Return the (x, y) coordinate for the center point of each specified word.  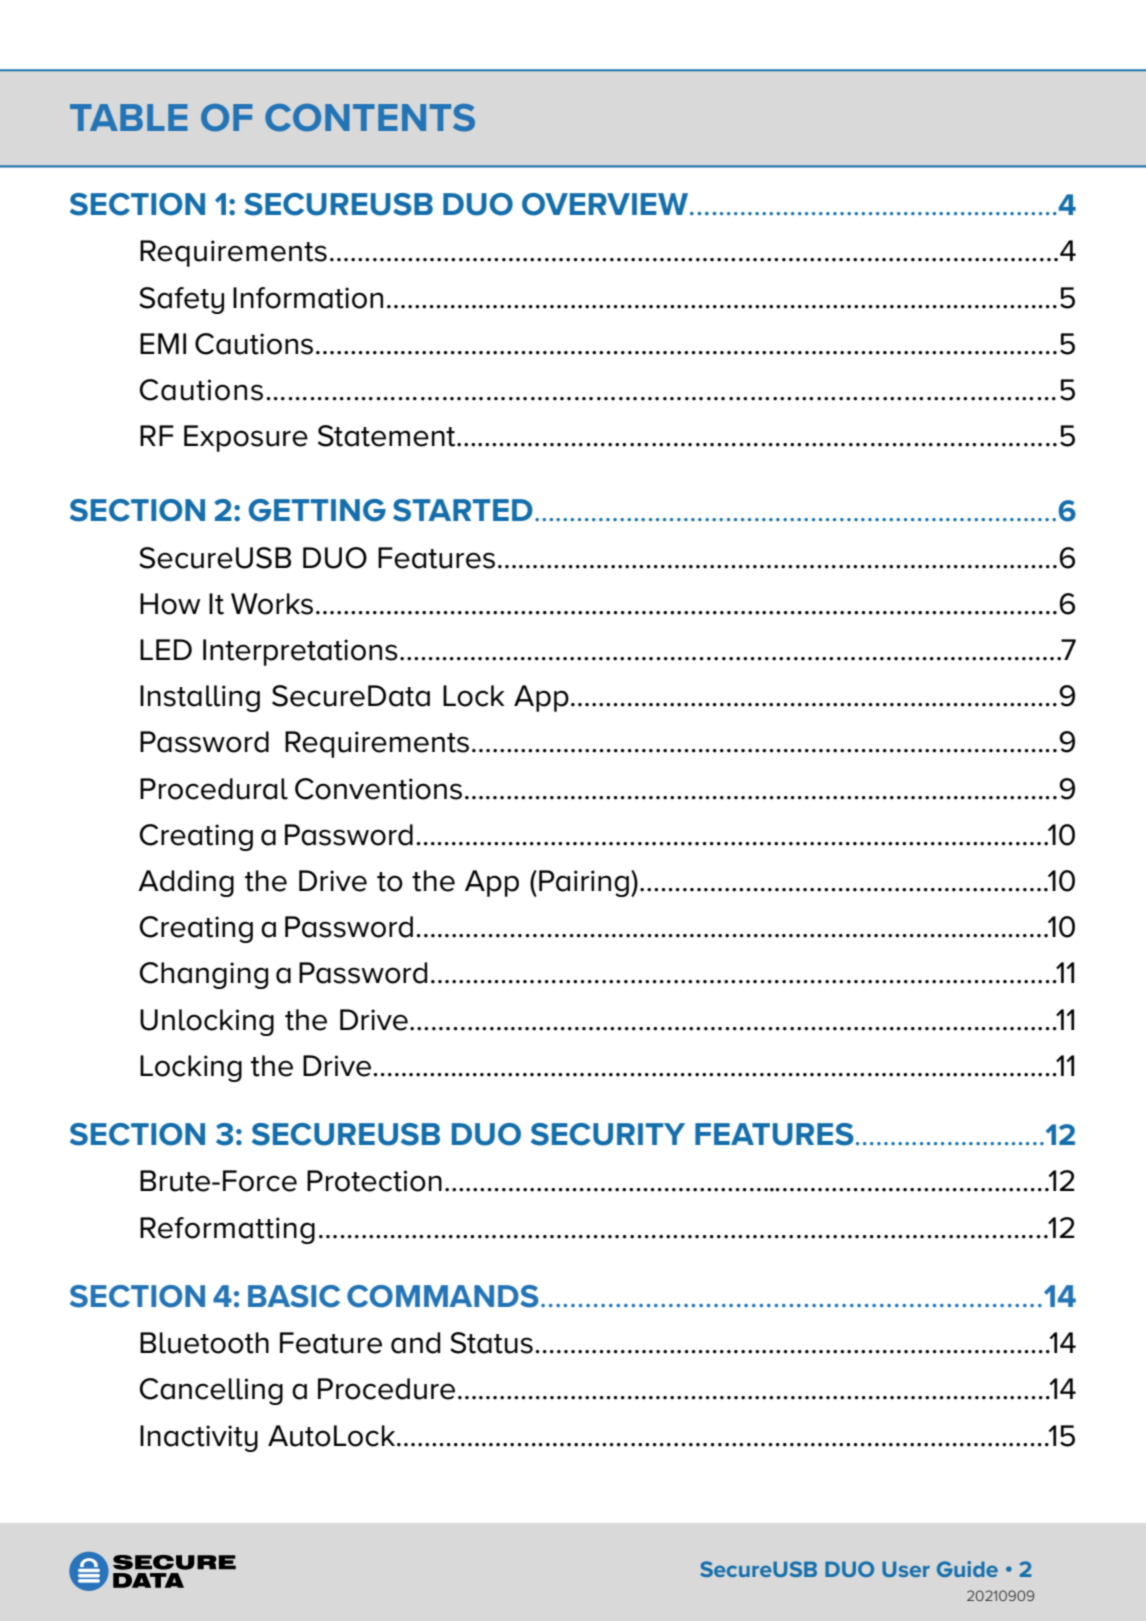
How (170, 604)
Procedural (214, 789)
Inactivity (199, 1438)
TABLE (128, 117)
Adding (186, 883)
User (906, 1569)
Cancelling (211, 1391)
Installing (200, 698)
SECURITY (608, 1134)
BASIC (294, 1296)
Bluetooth (204, 1343)
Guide (967, 1569)
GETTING (317, 510)
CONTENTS (370, 118)
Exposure (246, 438)
